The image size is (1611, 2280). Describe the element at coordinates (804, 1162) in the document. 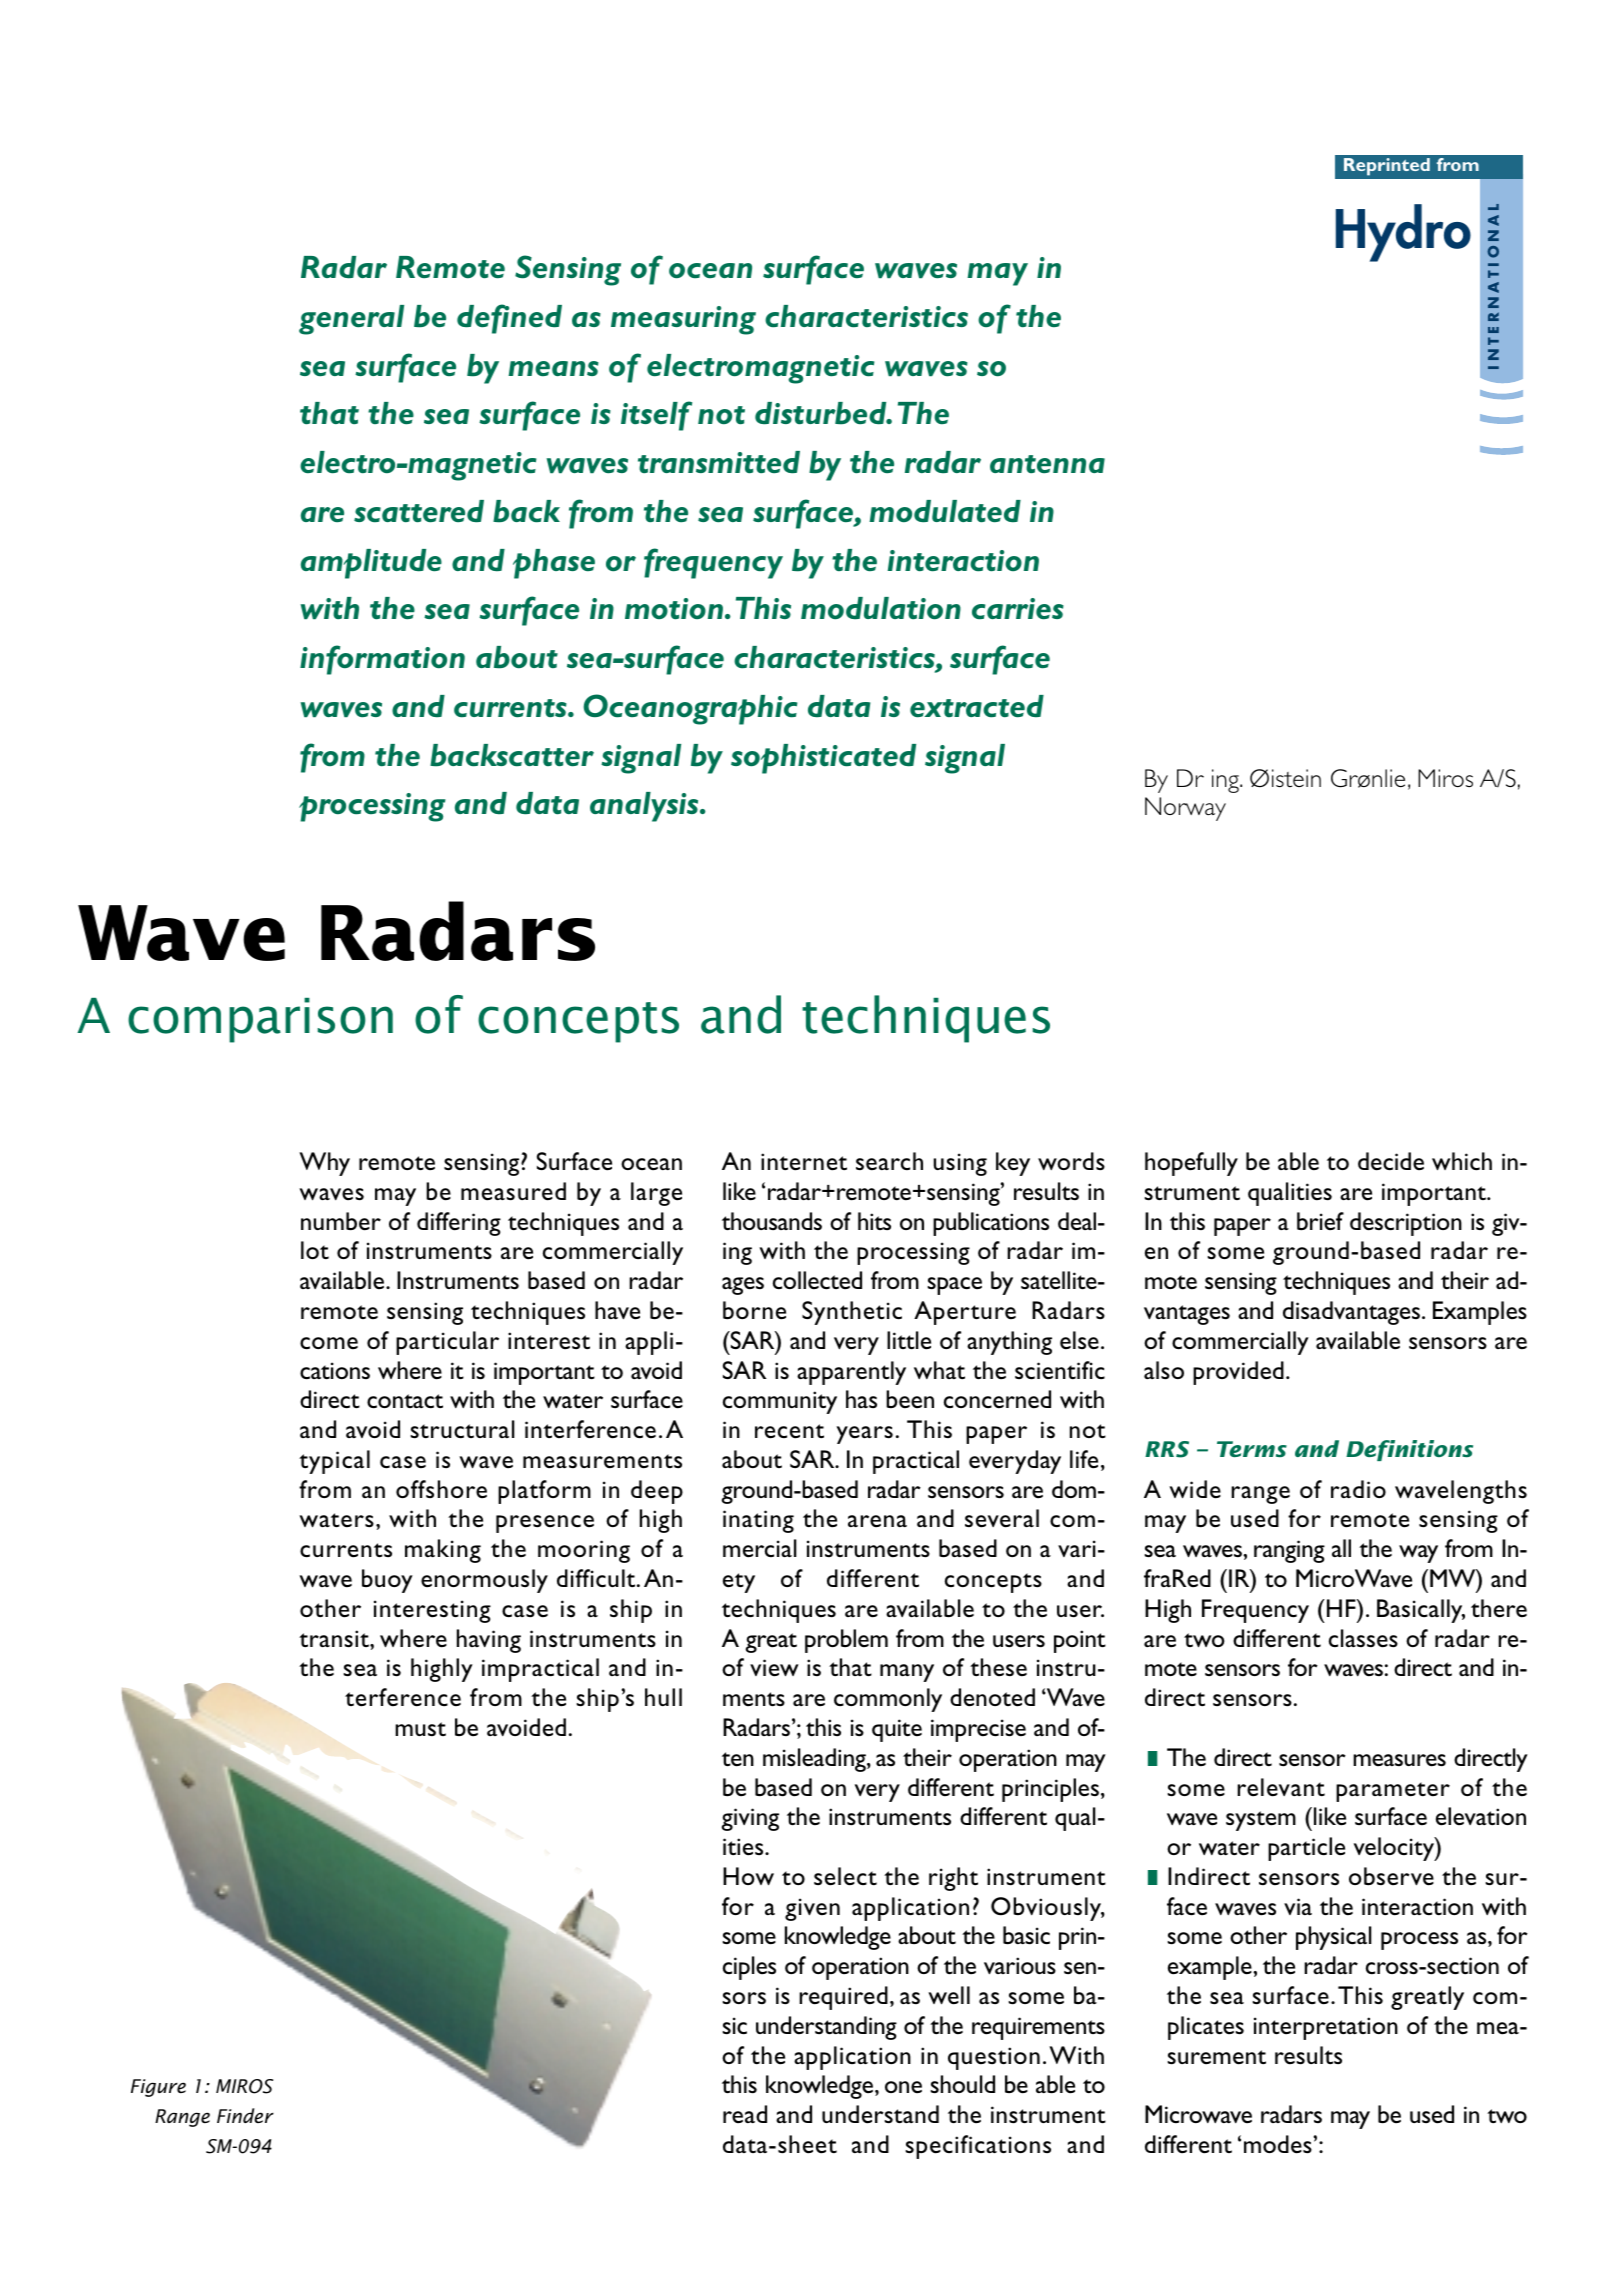

I see `internet` at that location.
